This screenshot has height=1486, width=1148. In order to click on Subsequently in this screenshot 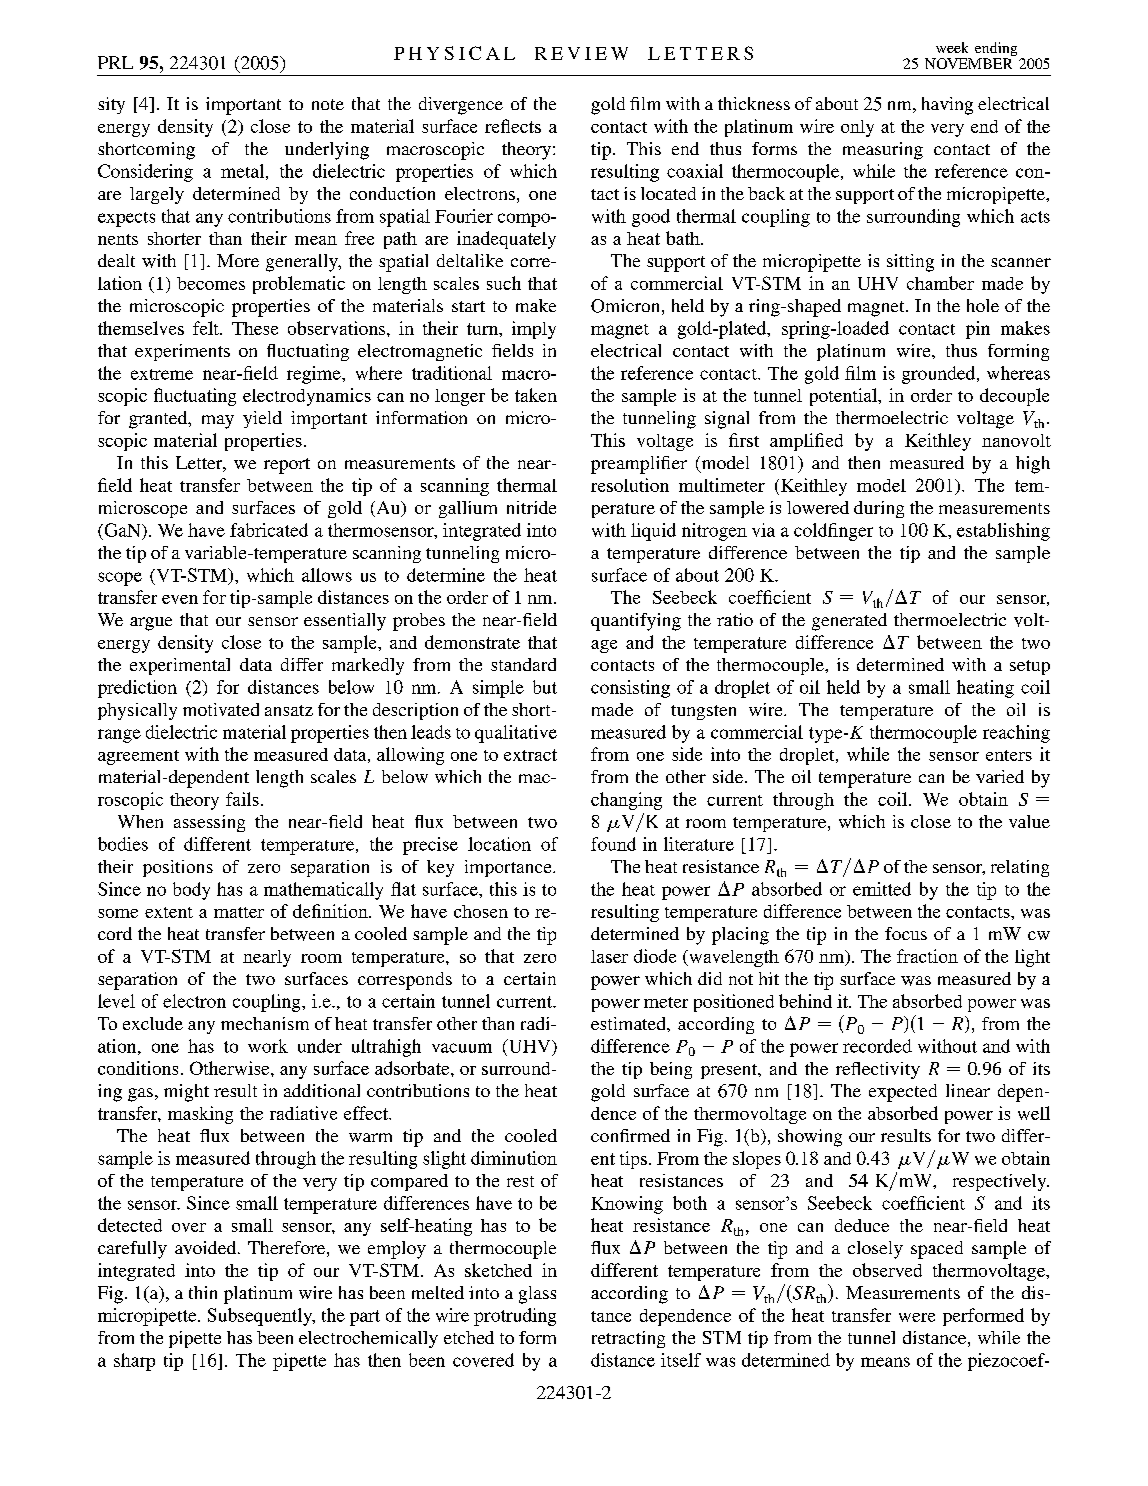, I will do `click(261, 1317)`.
